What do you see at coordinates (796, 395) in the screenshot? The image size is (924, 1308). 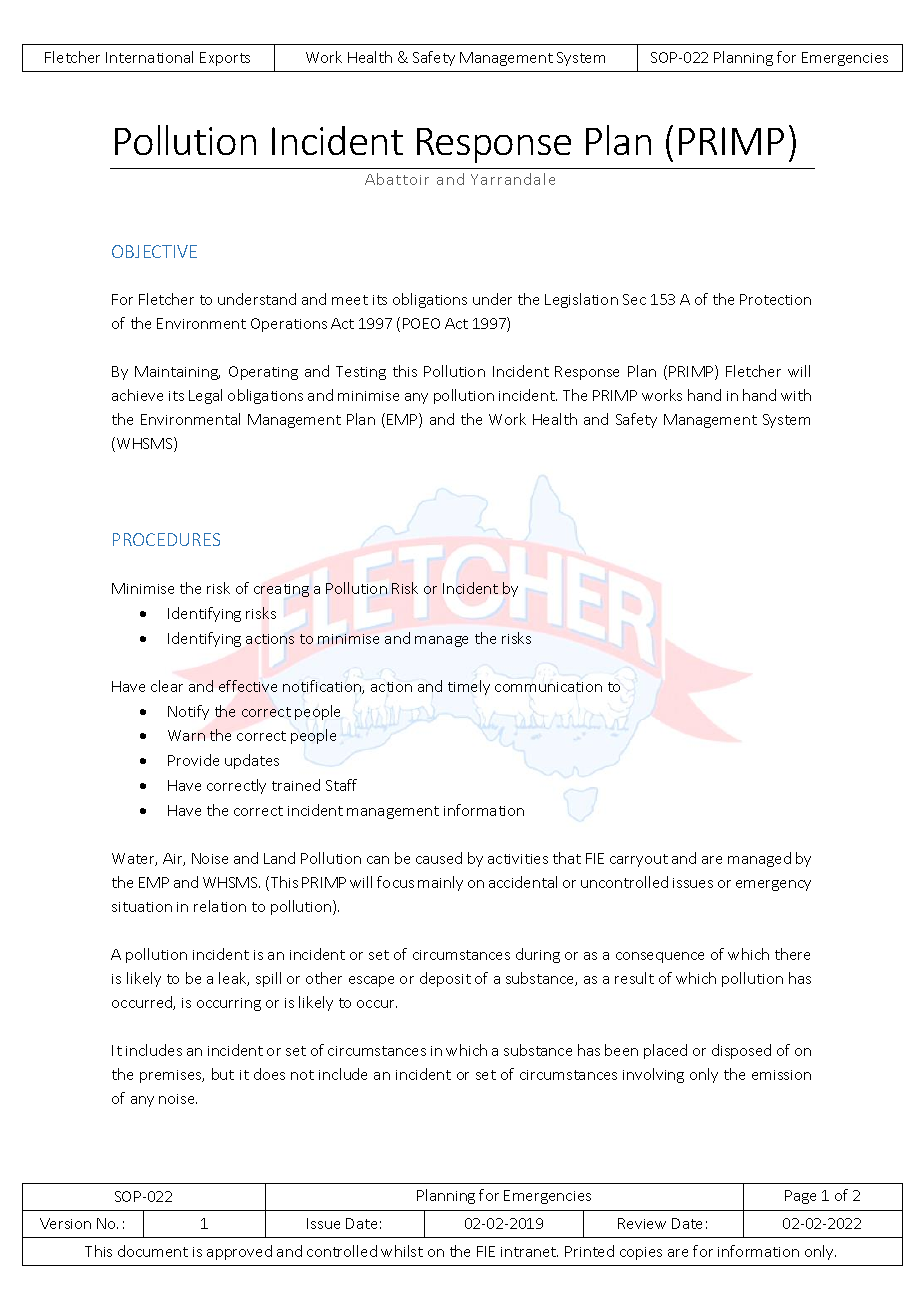 I see `with` at bounding box center [796, 395].
